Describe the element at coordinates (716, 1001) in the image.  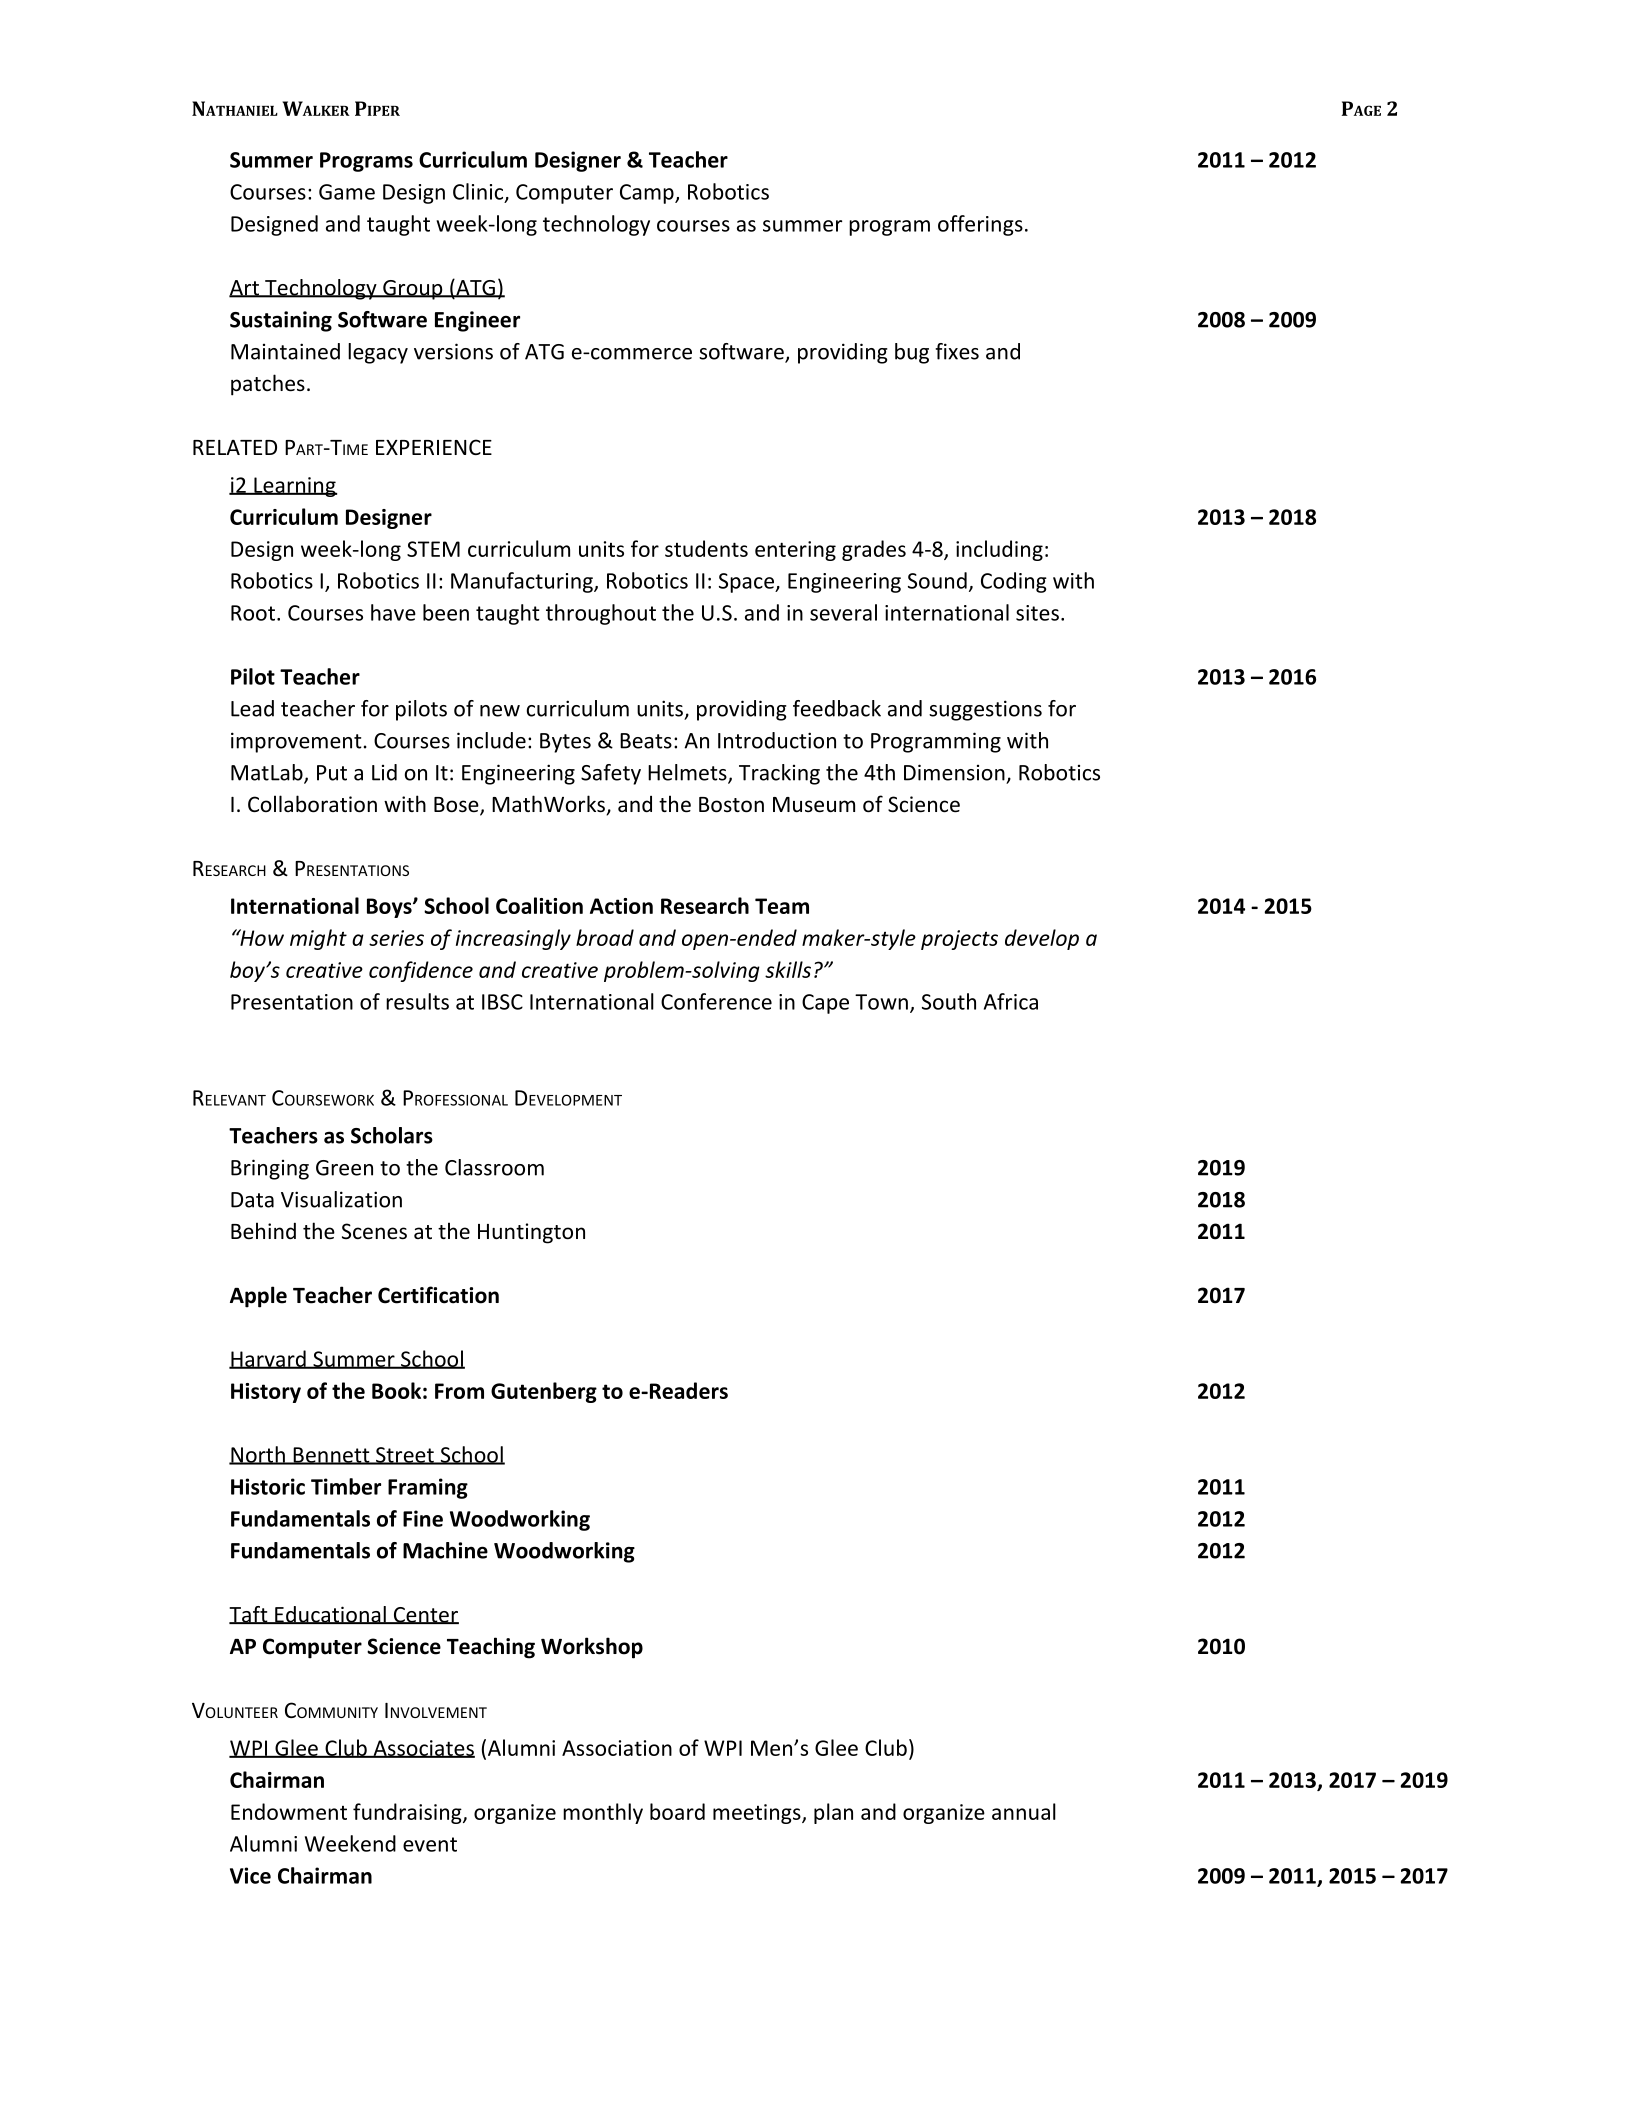
I see `Conference` at that location.
